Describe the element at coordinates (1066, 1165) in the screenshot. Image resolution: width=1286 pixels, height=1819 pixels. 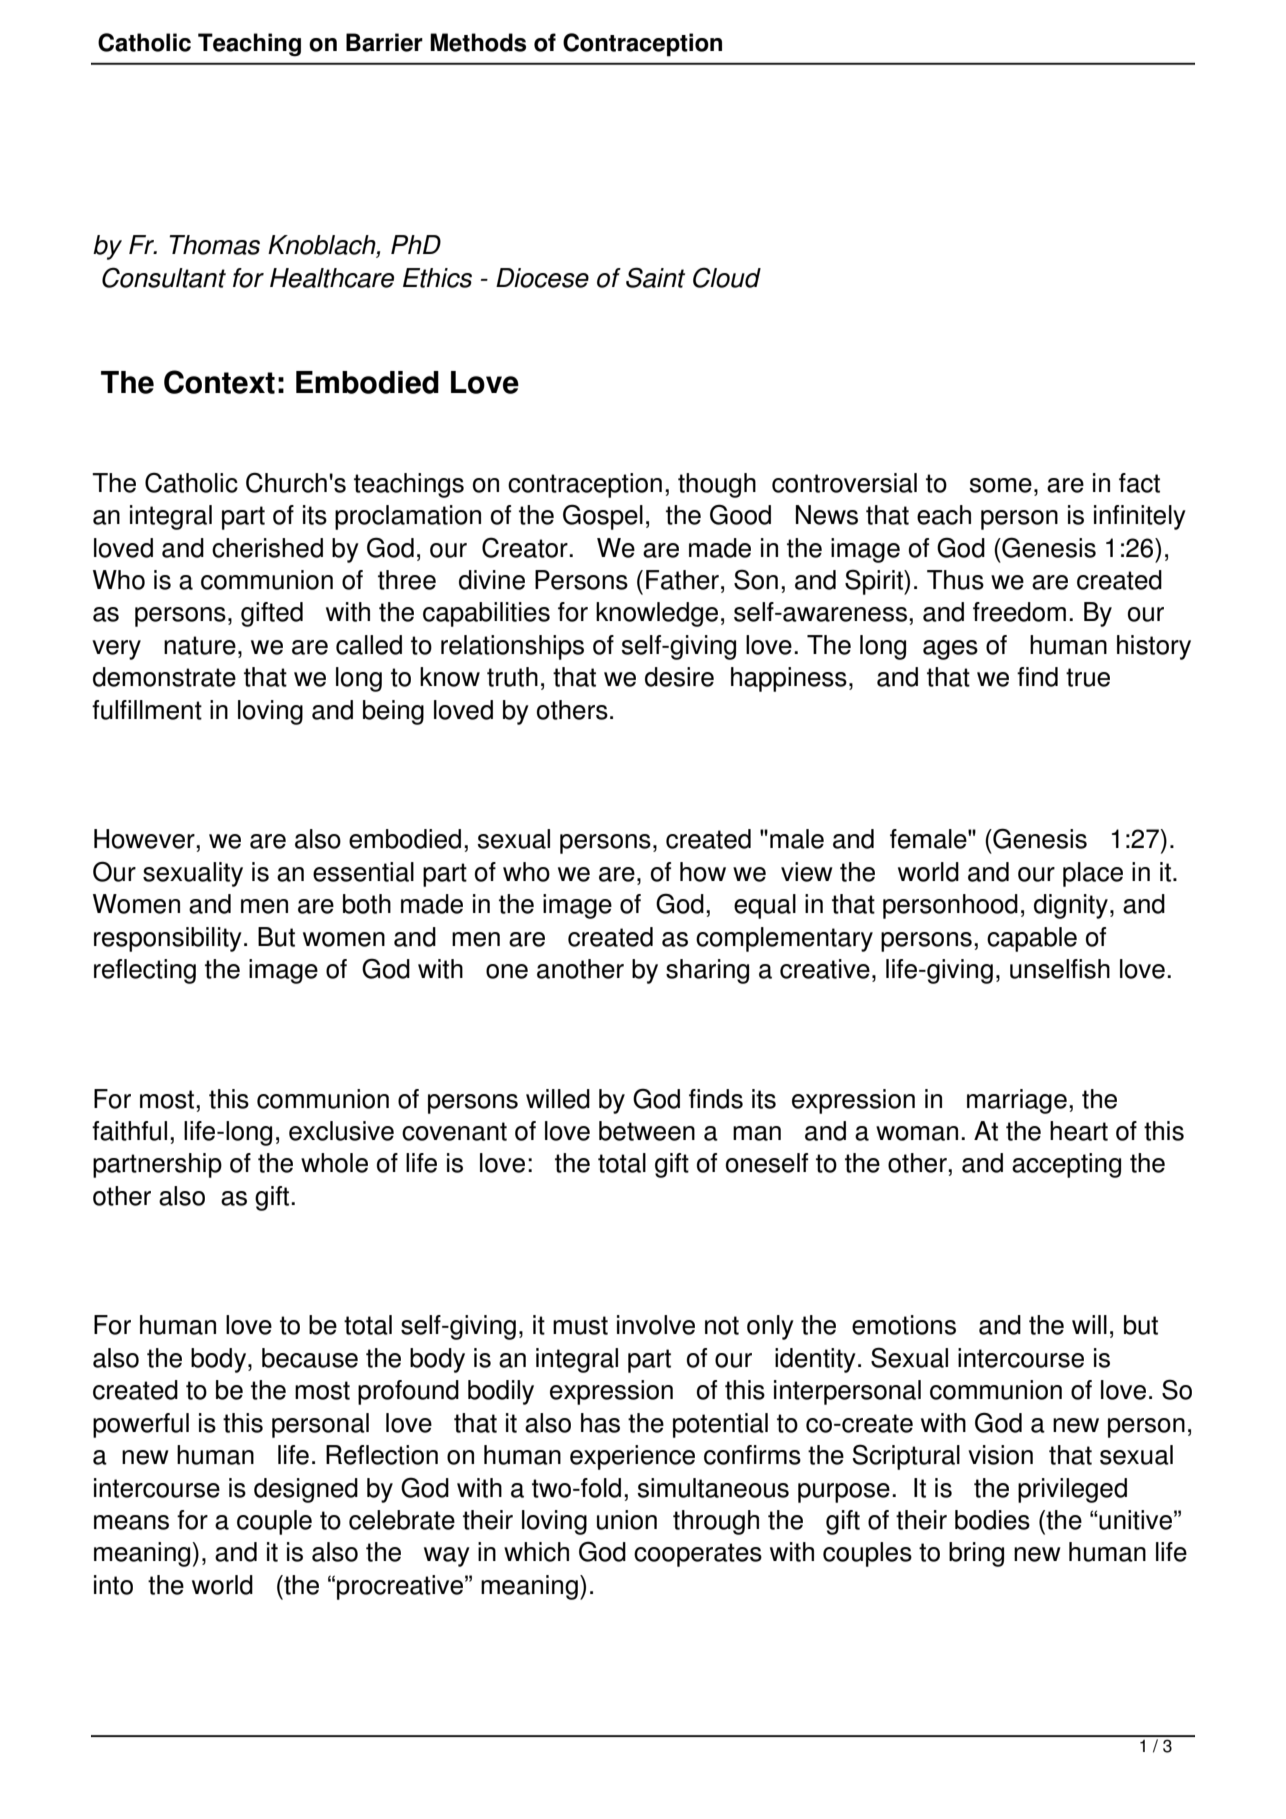
I see `accepting` at that location.
